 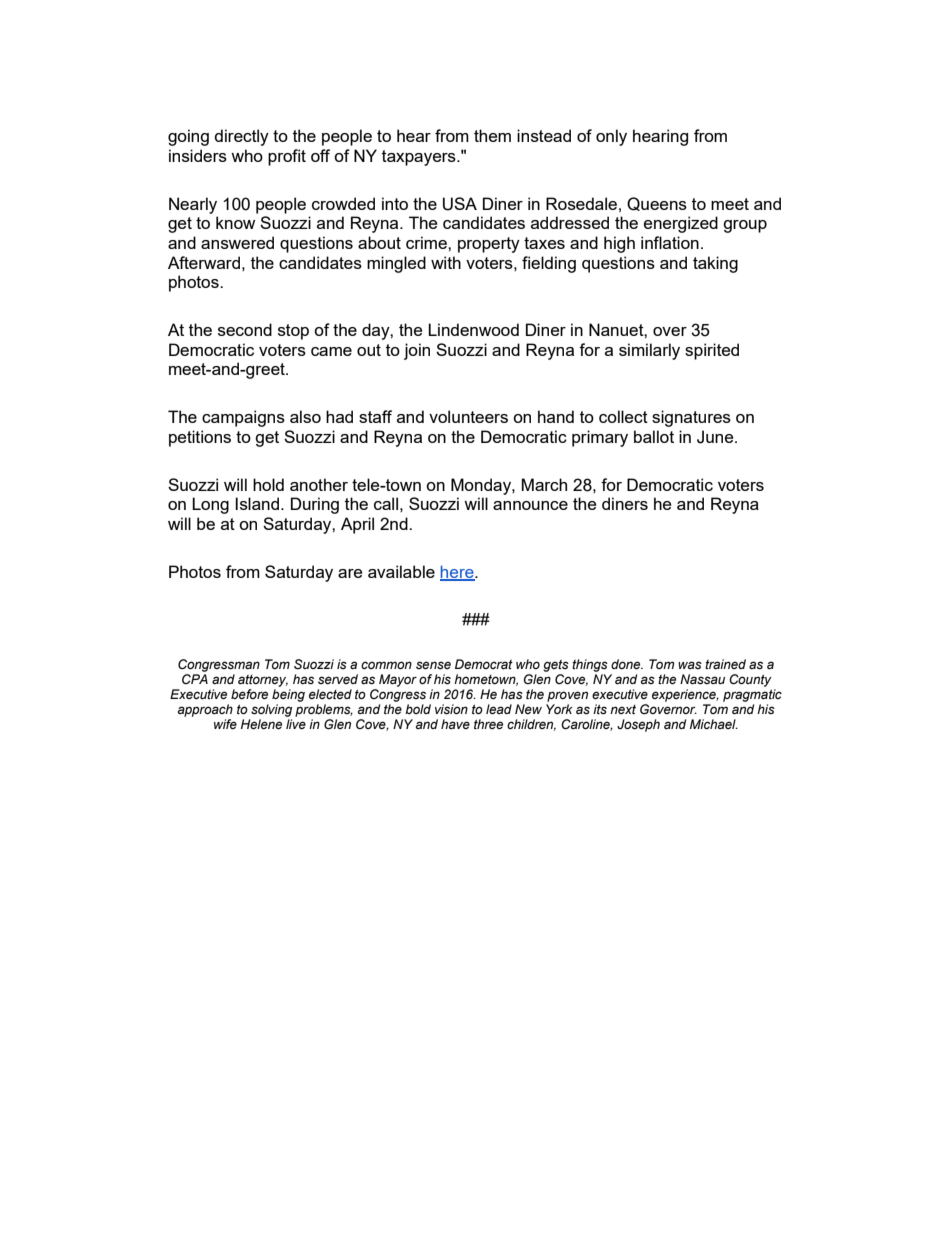 What do you see at coordinates (243, 418) in the image?
I see `campaigns` at bounding box center [243, 418].
